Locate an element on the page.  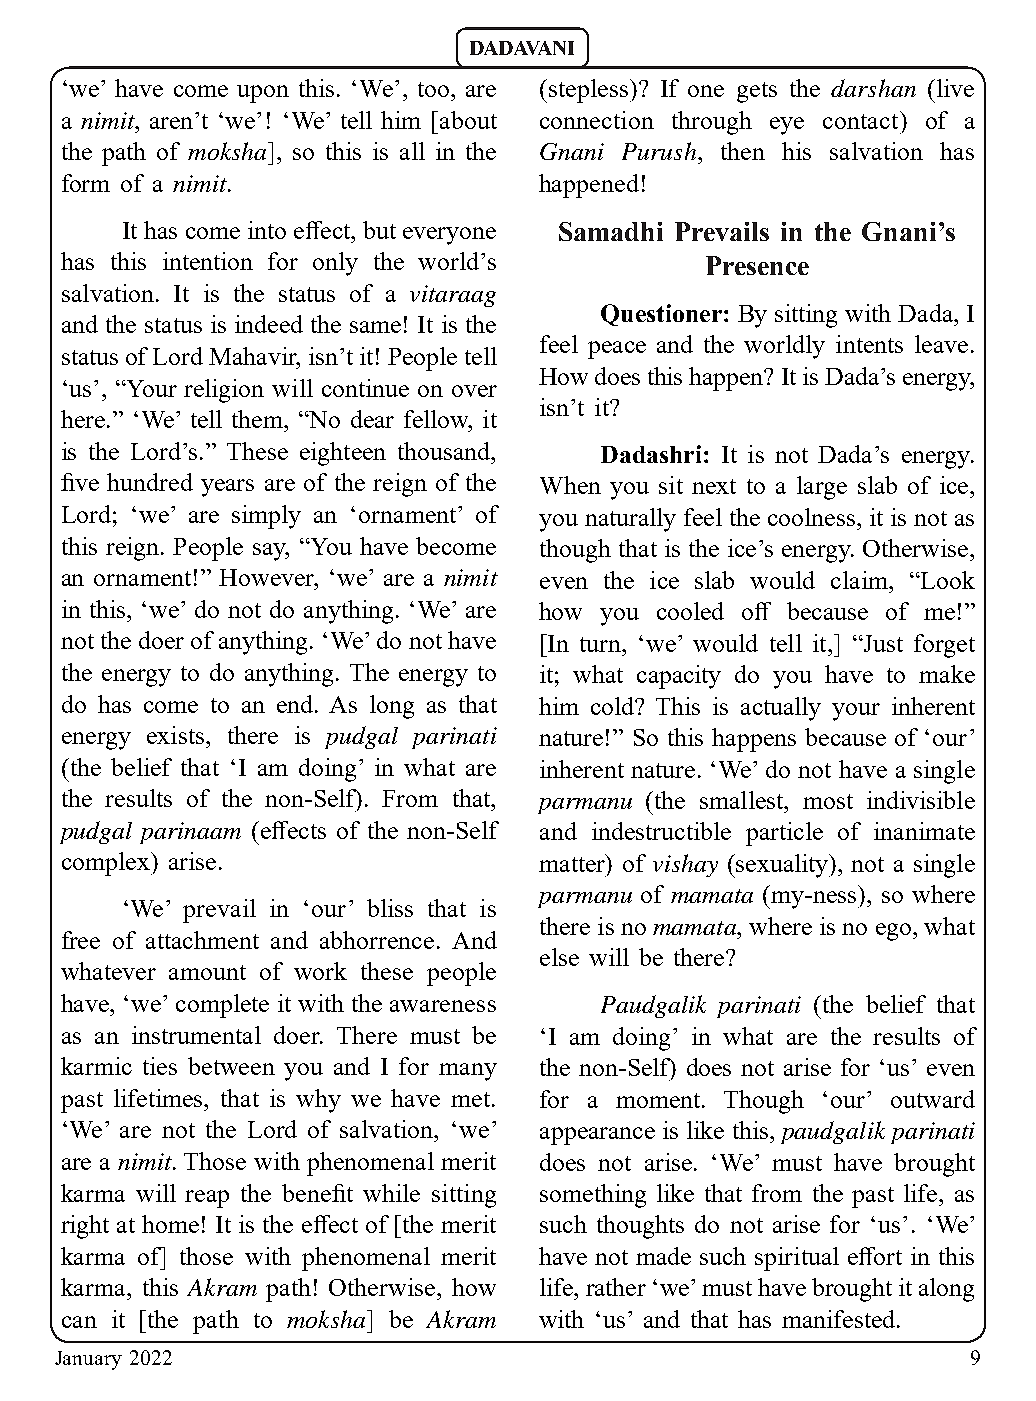
contact is located at coordinates (862, 120).
